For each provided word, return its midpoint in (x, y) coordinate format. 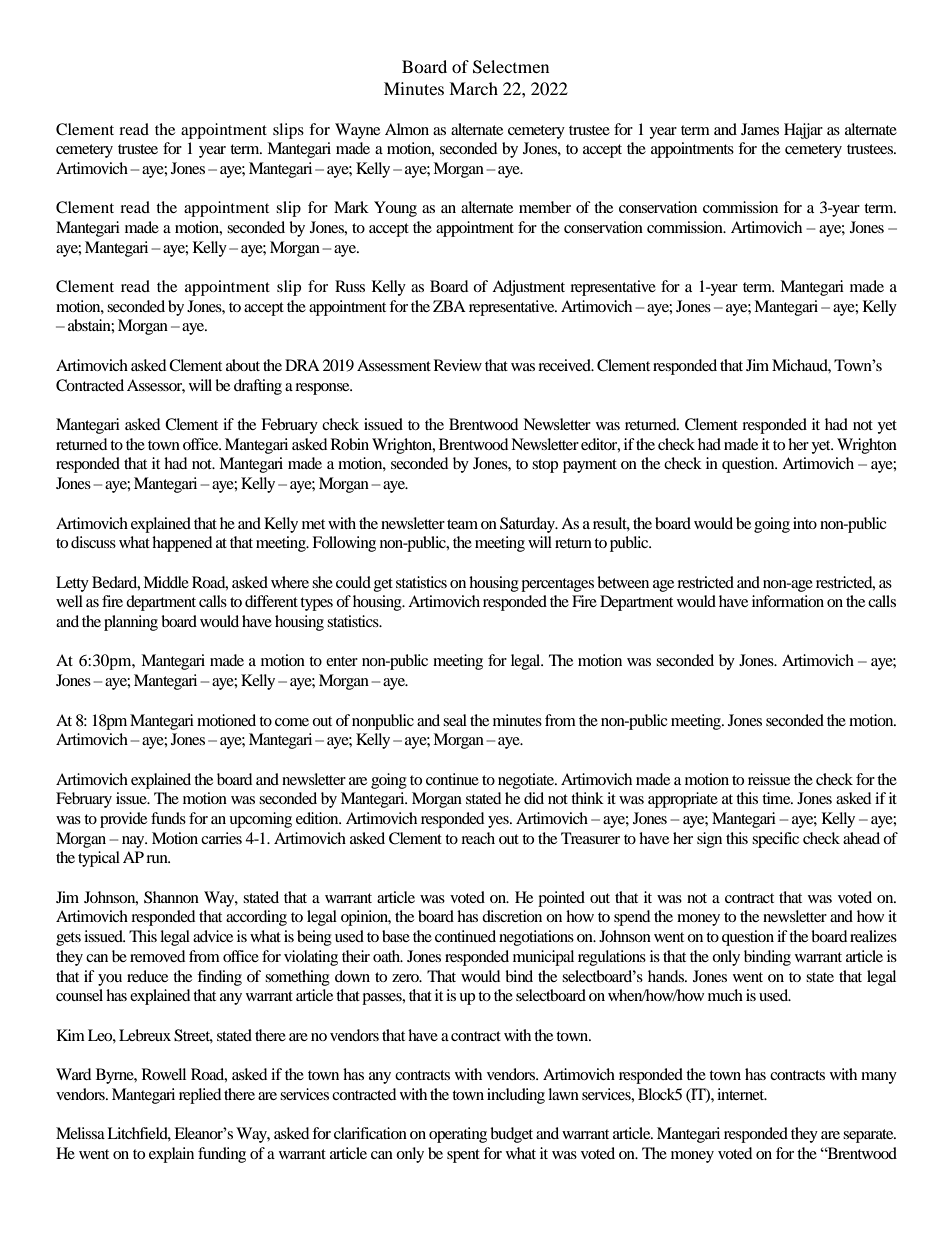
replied (200, 1096)
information (788, 601)
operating (458, 1135)
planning (131, 623)
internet (742, 1094)
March (473, 88)
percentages (557, 585)
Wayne (357, 131)
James (760, 129)
